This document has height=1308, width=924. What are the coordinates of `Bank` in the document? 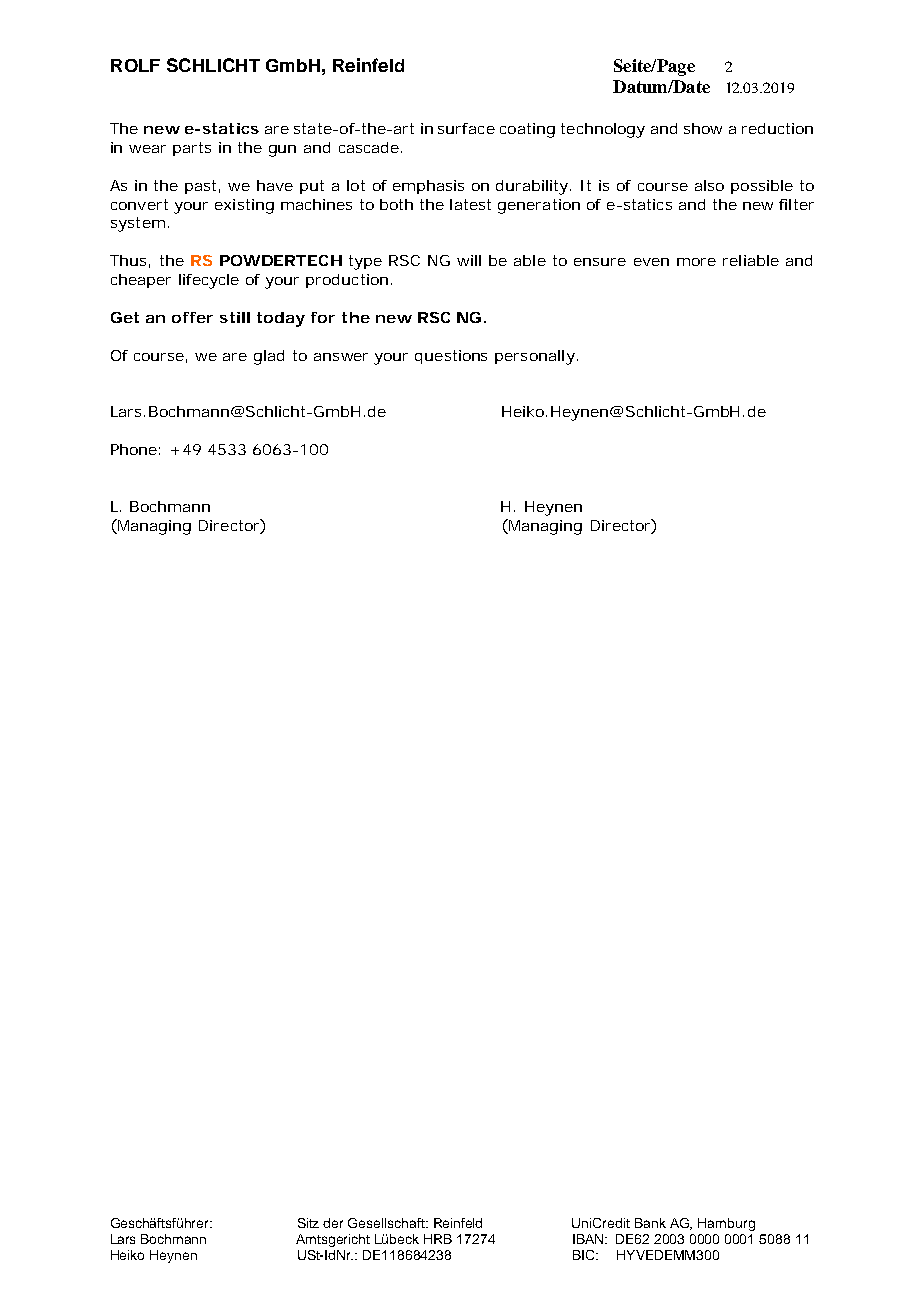 It's located at (650, 1223).
